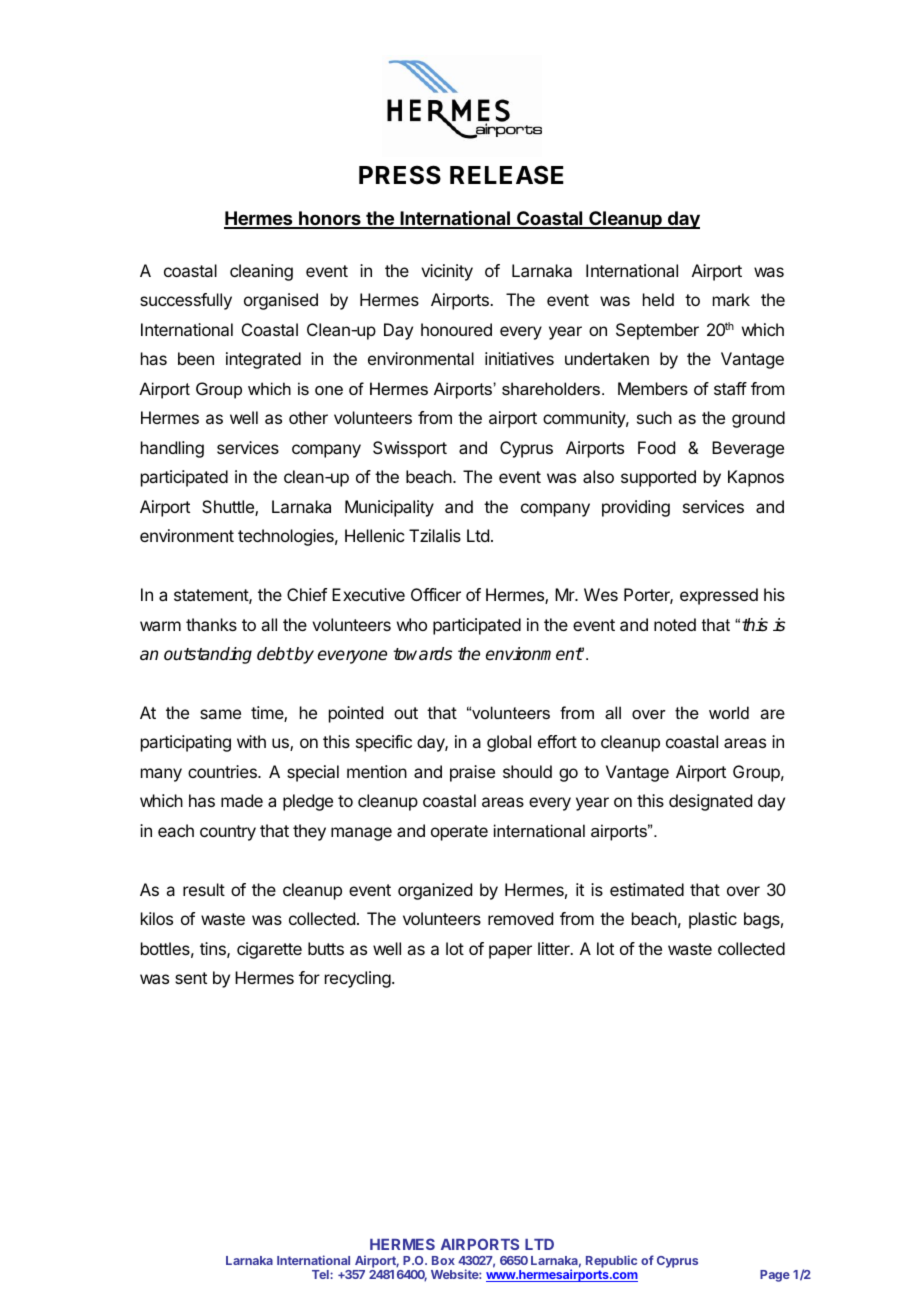 This screenshot has width=924, height=1308. What do you see at coordinates (713, 920) in the screenshot?
I see `plastic` at bounding box center [713, 920].
